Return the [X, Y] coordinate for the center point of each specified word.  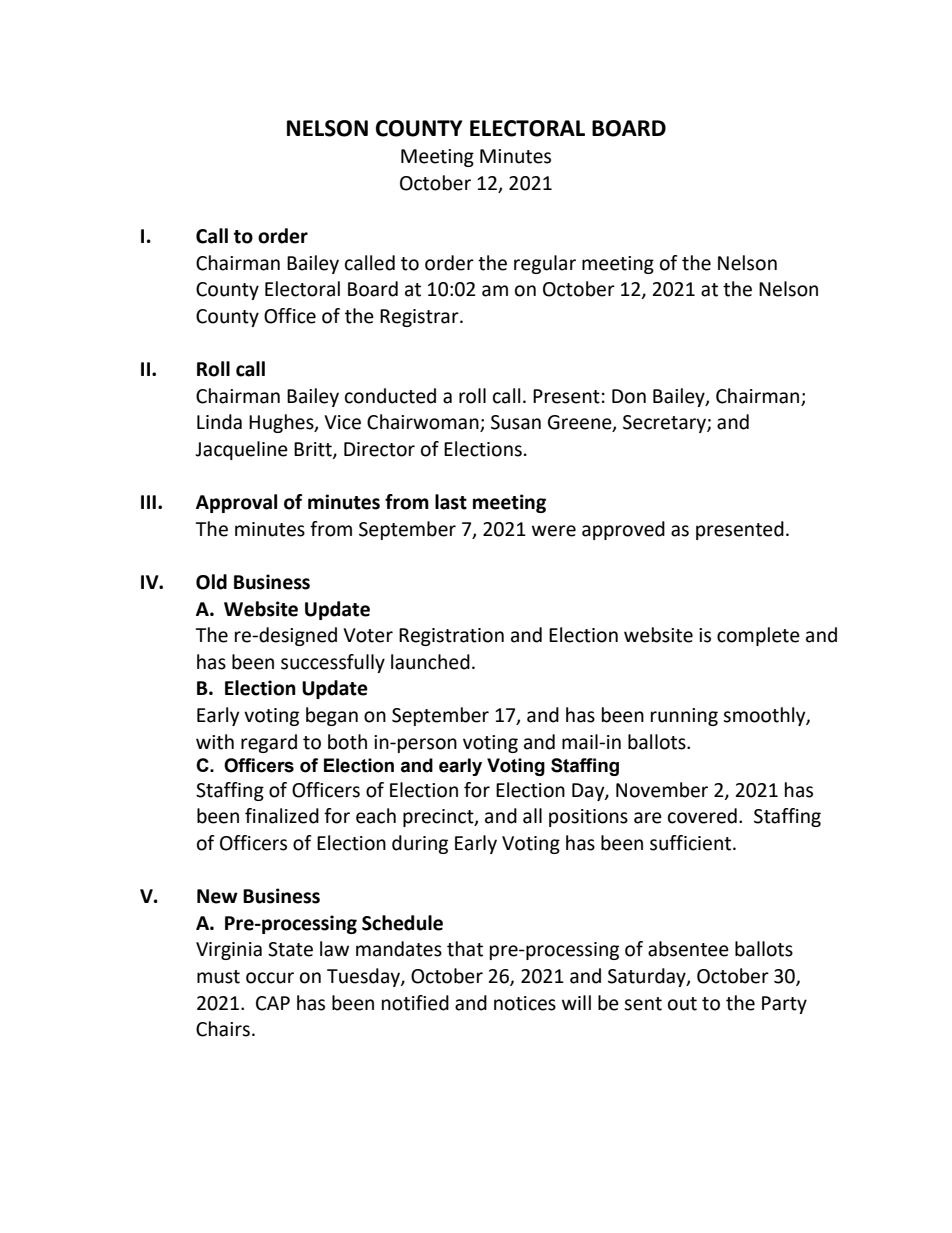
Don [629, 396]
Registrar [420, 318]
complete [758, 636]
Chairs [223, 1029]
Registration [451, 637]
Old [211, 582]
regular [545, 264]
